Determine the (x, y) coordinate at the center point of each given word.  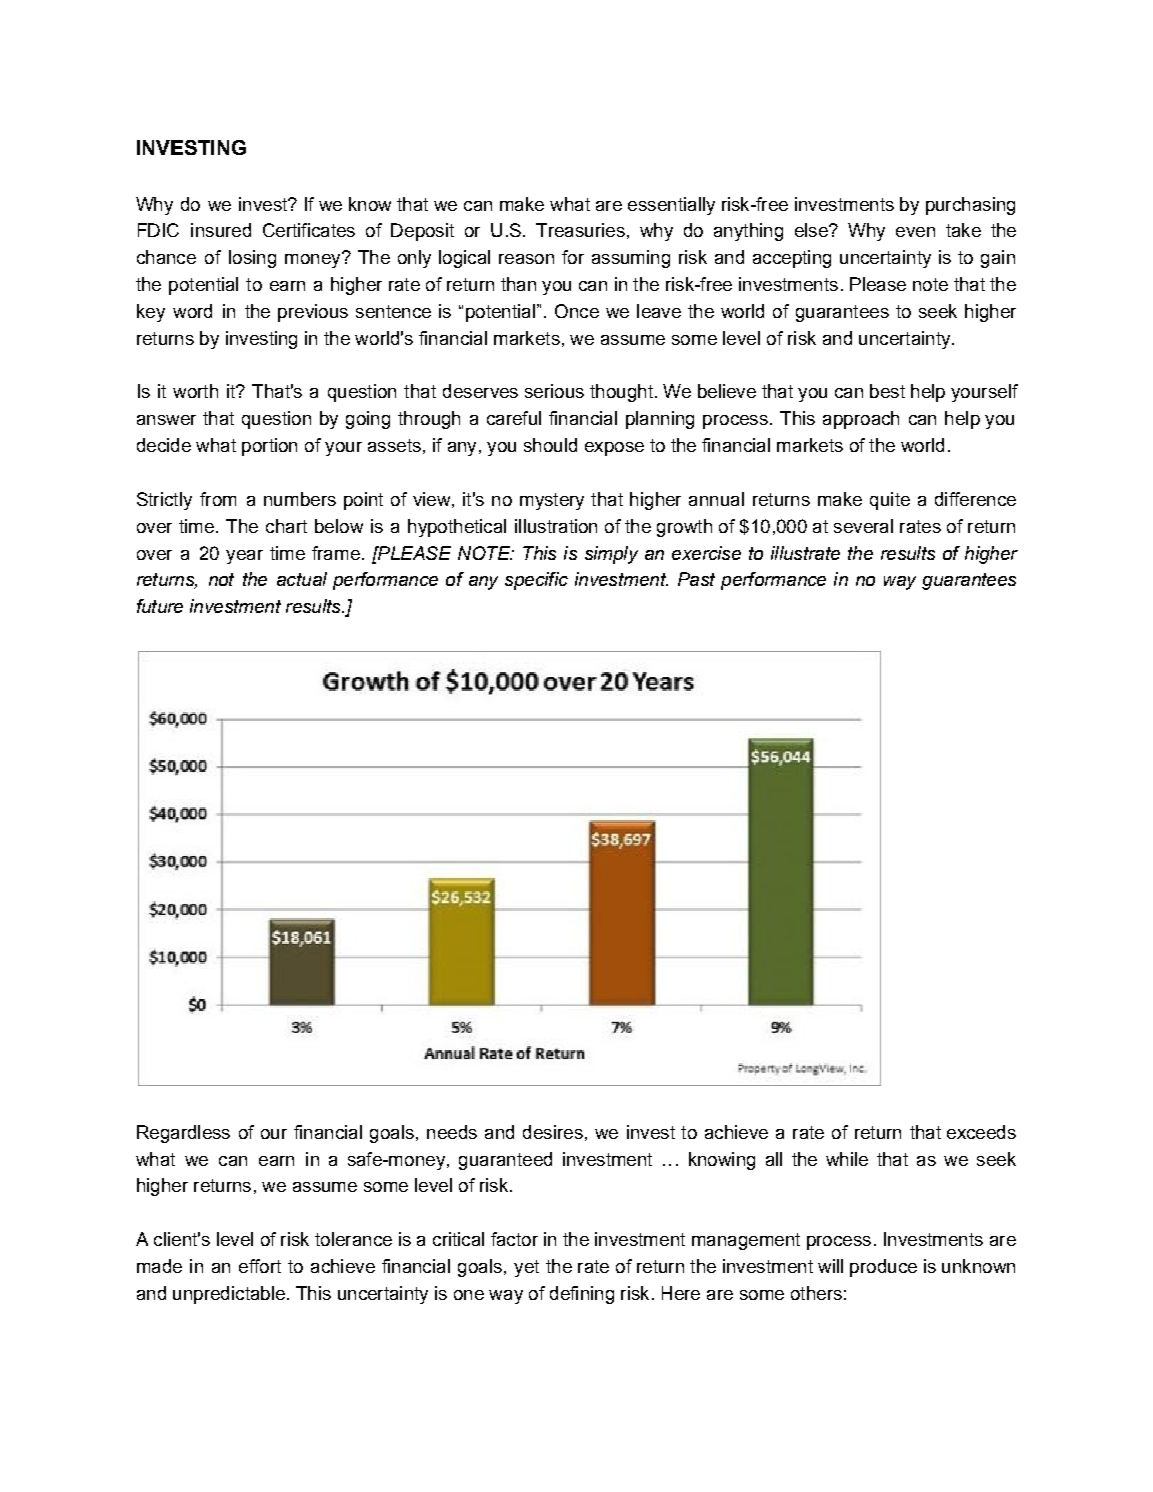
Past (696, 579)
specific (536, 581)
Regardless (183, 1134)
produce (883, 1268)
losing (252, 259)
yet (526, 1268)
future (160, 606)
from (218, 499)
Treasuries (580, 230)
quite (890, 501)
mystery (552, 501)
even (915, 232)
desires (553, 1132)
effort (260, 1266)
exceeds (981, 1132)
